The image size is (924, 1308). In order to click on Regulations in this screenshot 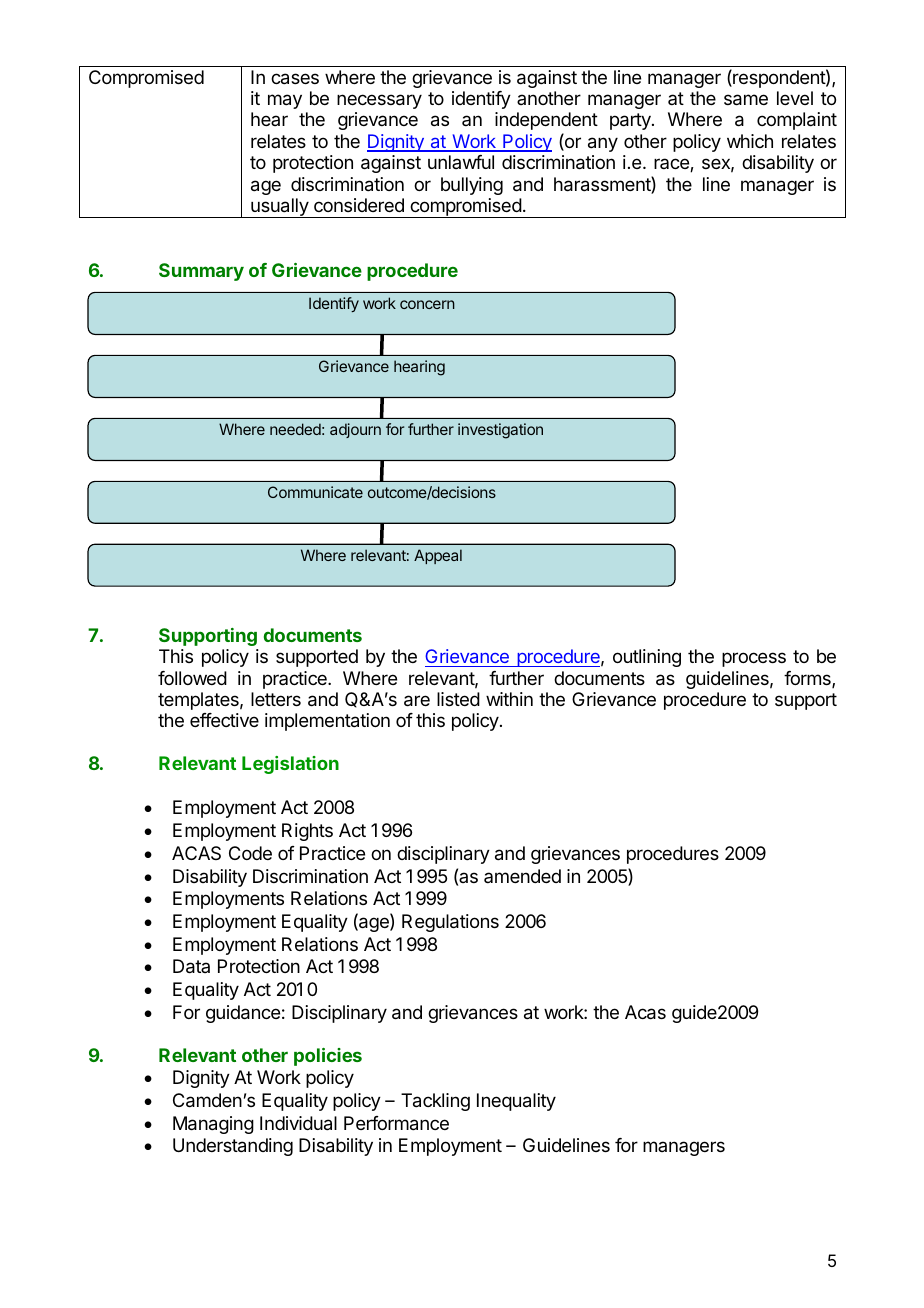, I will do `click(450, 923)`.
